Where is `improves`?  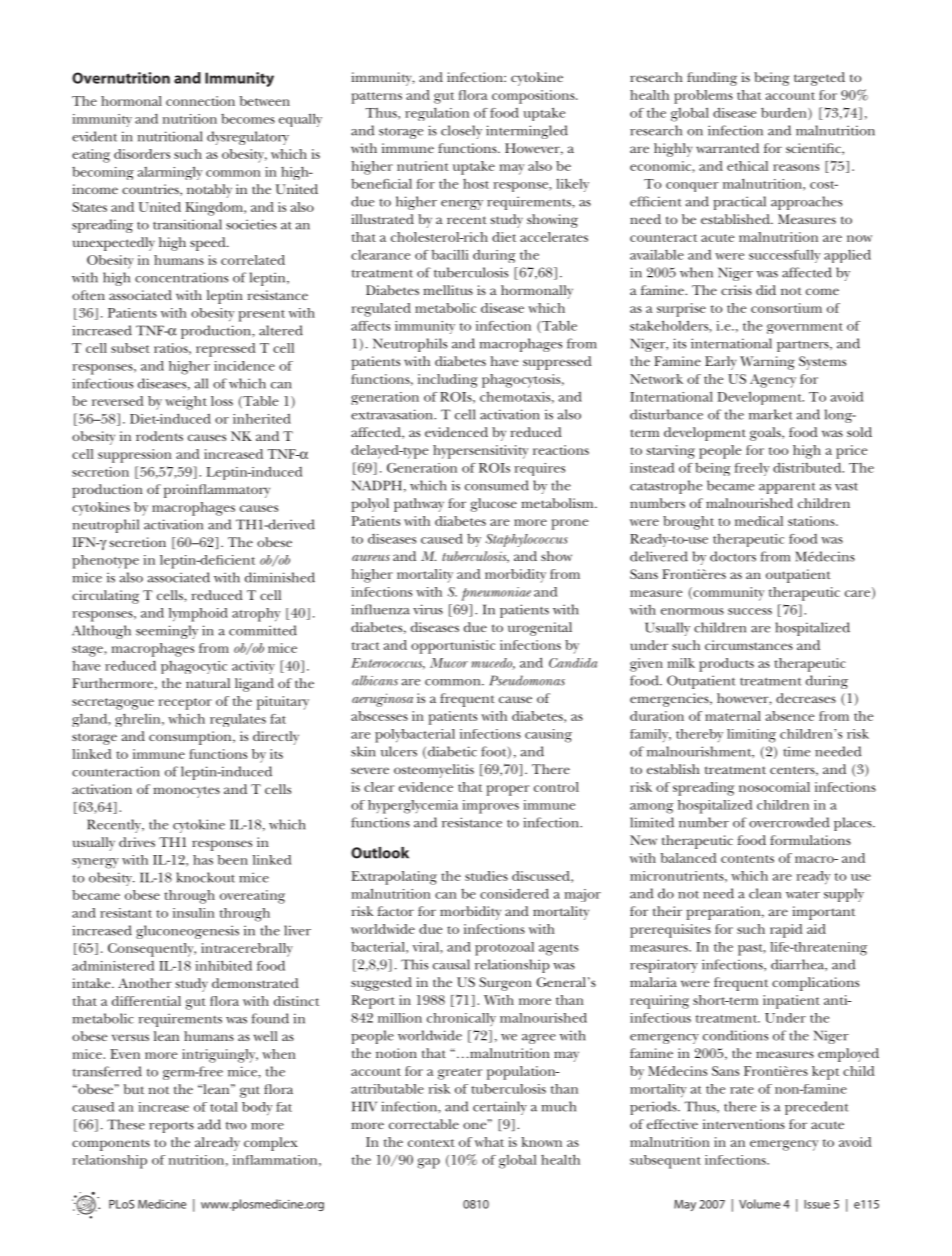 improves is located at coordinates (490, 807).
